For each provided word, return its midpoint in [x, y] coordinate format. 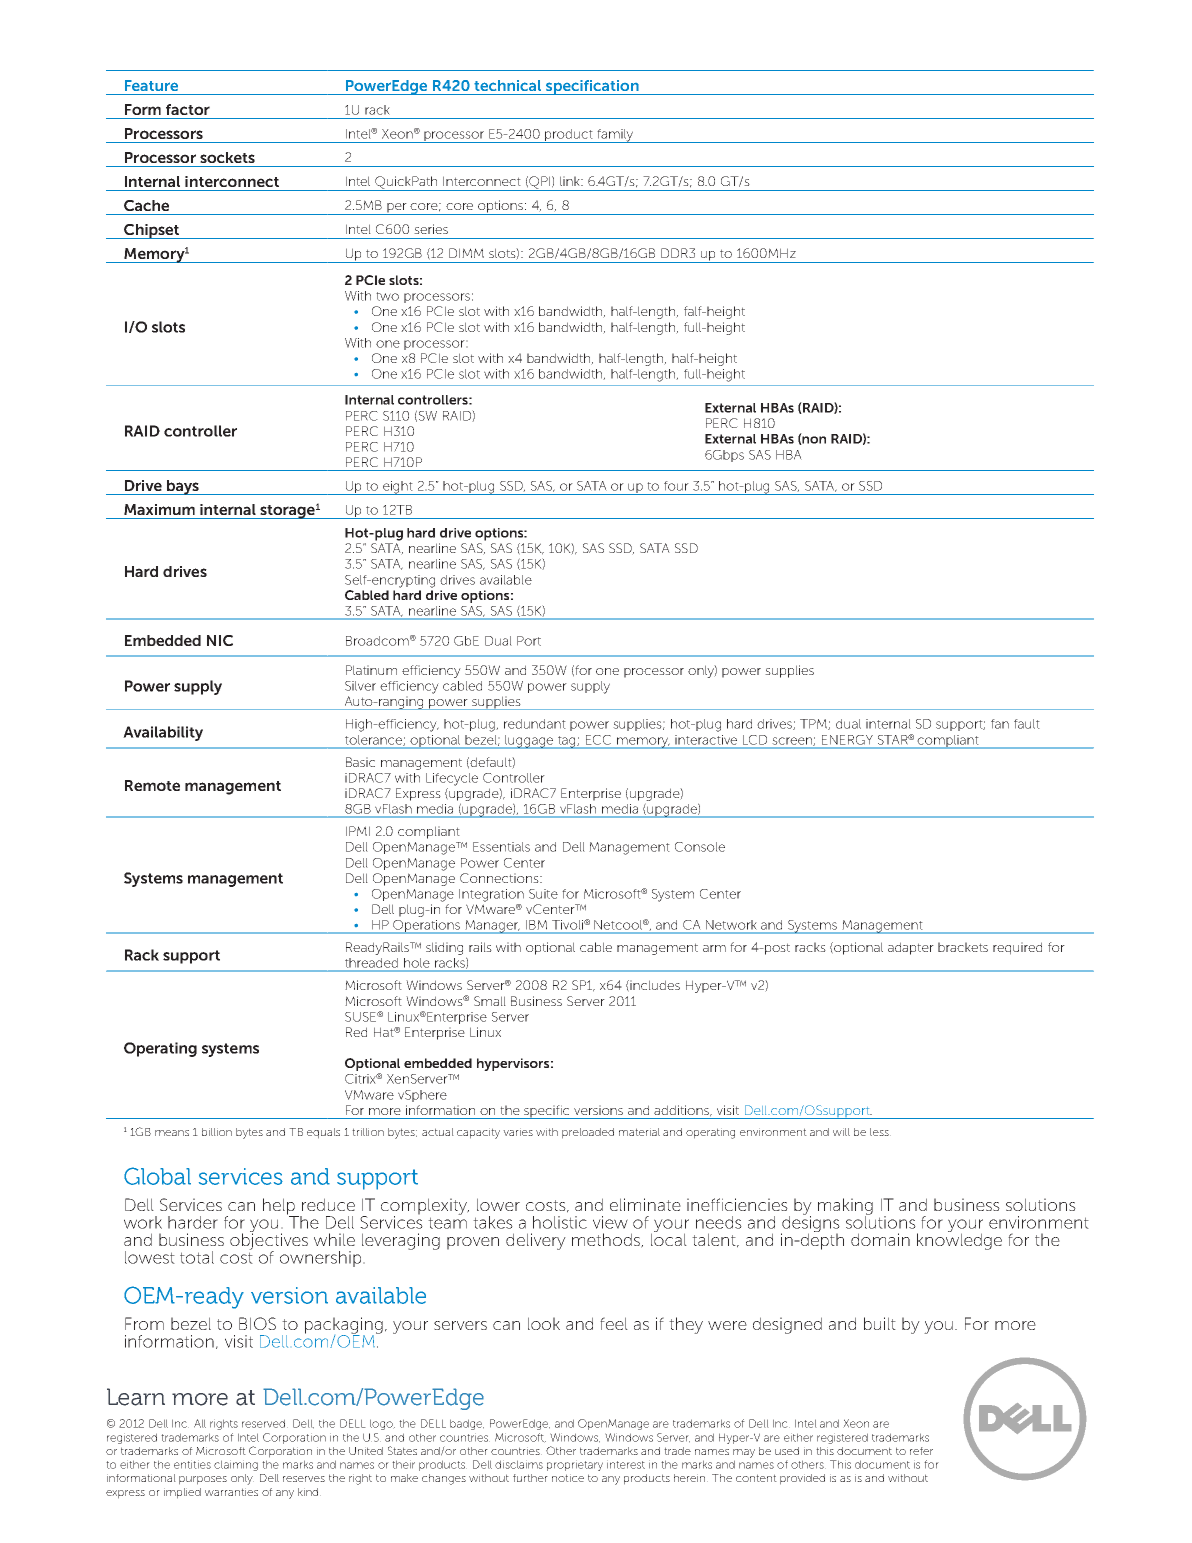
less [880, 1132]
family [615, 136]
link [571, 181]
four [676, 486]
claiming [236, 1465]
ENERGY [847, 740]
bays [183, 487]
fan [1000, 724]
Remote [152, 785]
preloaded [588, 1133]
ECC [598, 740]
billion [217, 1132]
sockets [227, 157]
